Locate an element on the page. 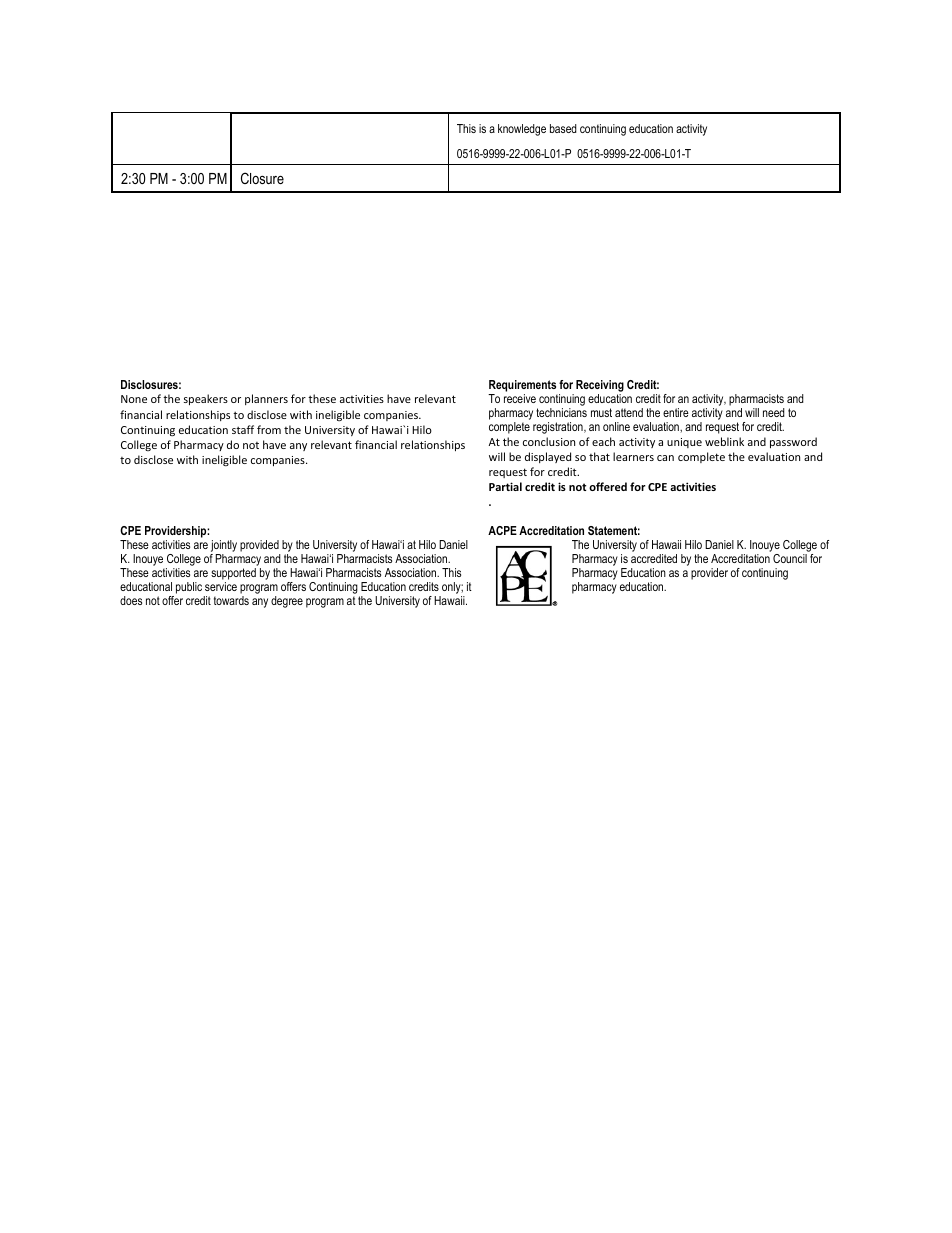 The width and height of the document is (952, 1233). speakers is located at coordinates (206, 399).
